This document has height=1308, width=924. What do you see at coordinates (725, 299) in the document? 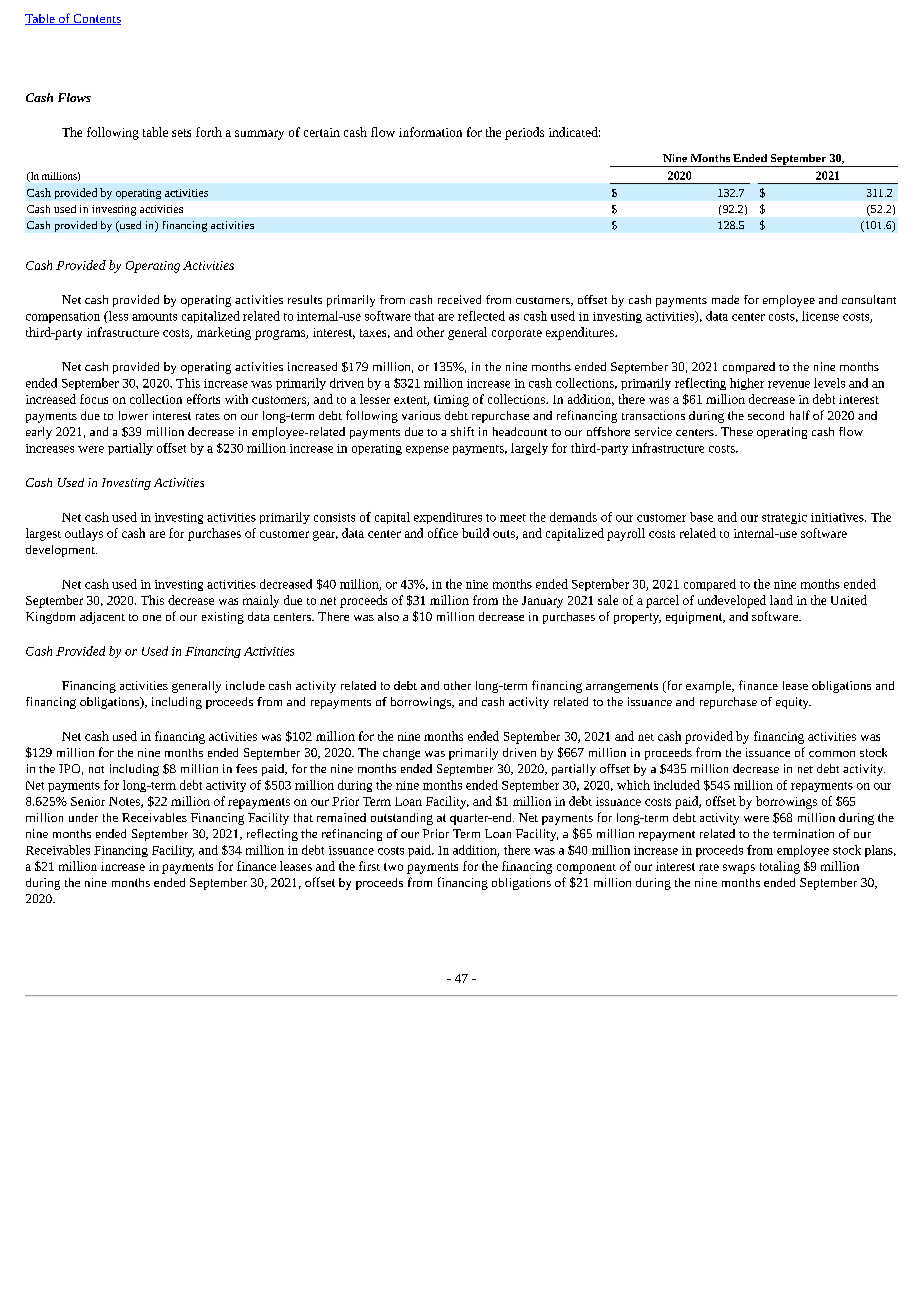
I see `made` at bounding box center [725, 299].
